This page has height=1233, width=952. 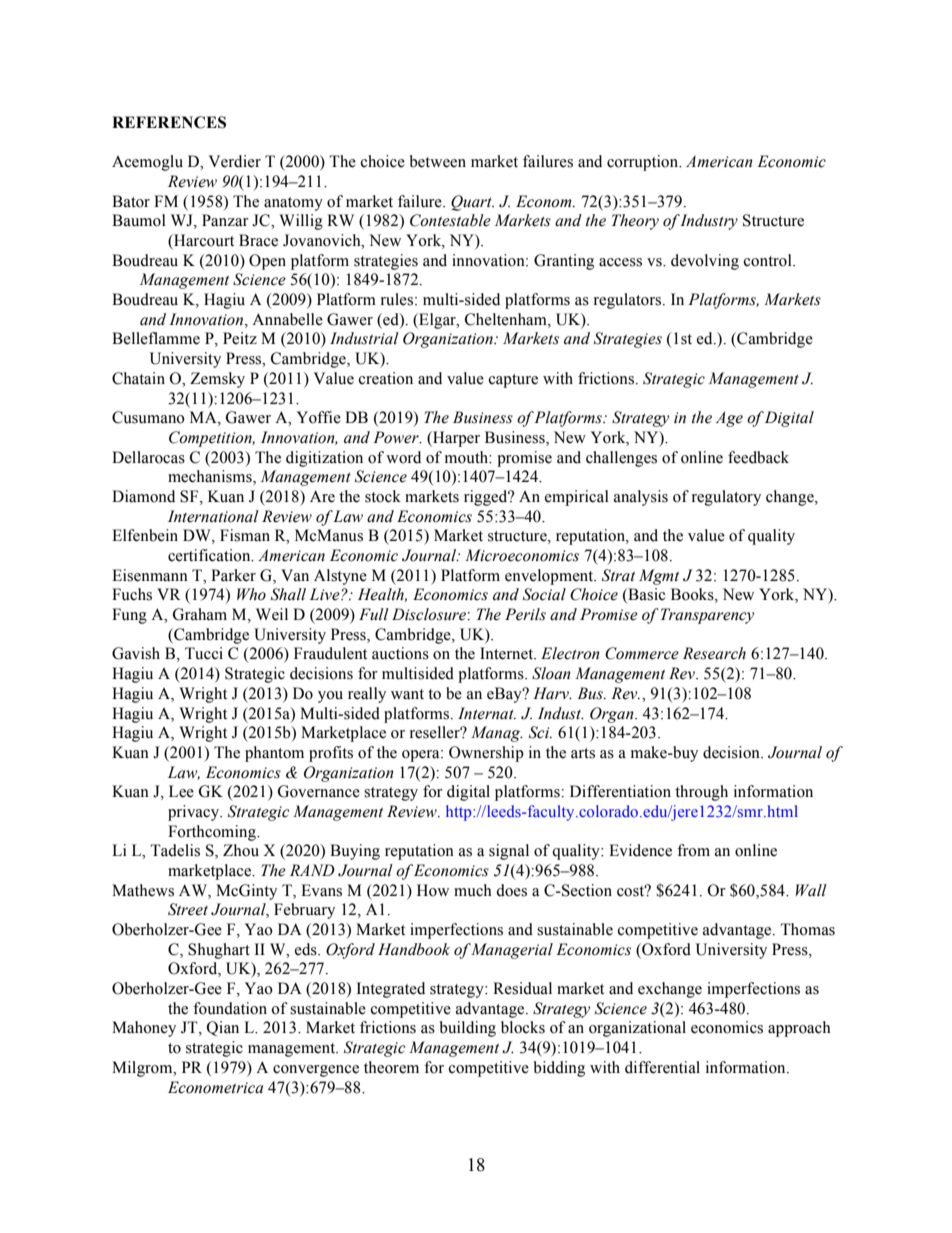 I want to click on corruption, so click(x=644, y=163).
